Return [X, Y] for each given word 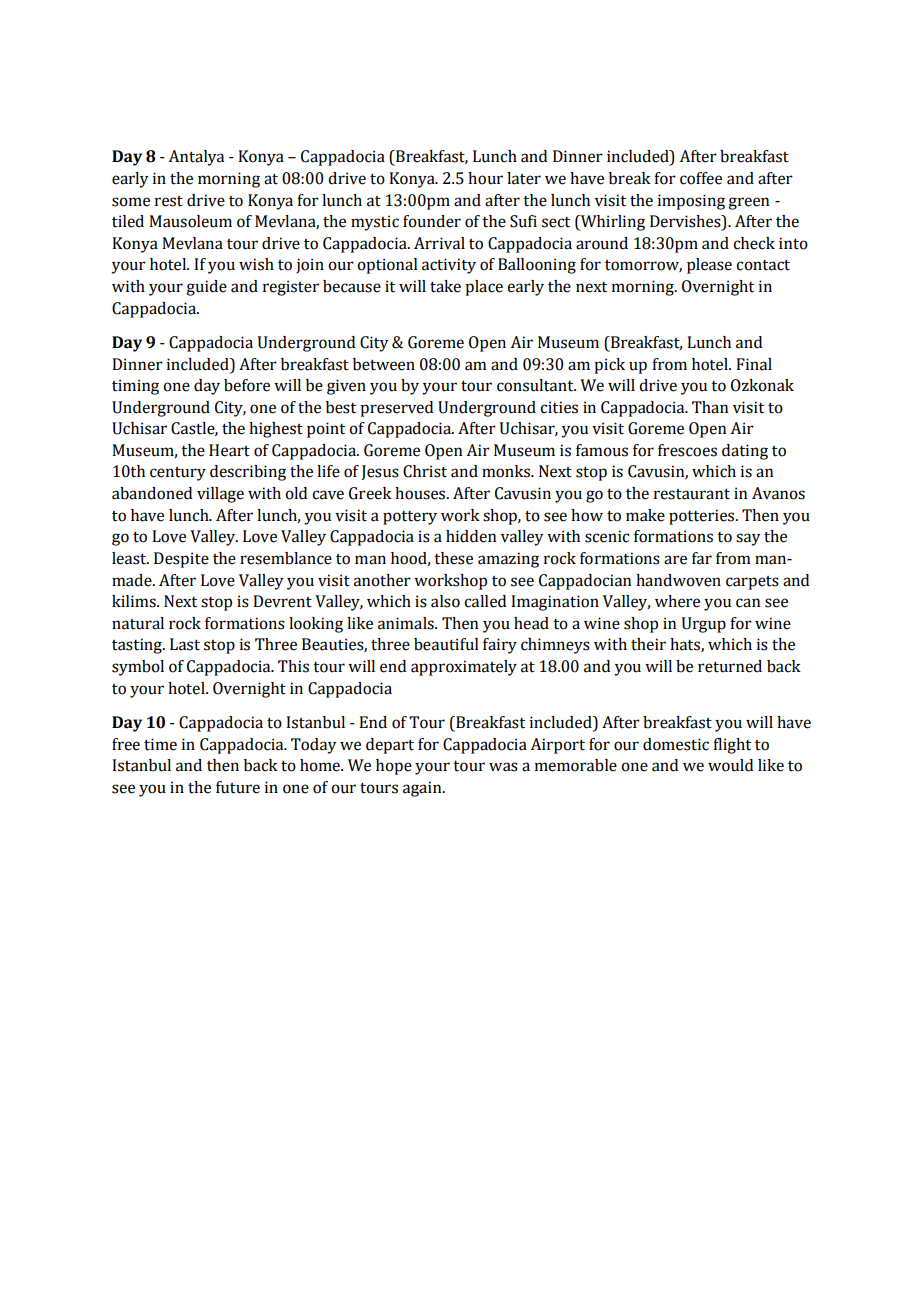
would [730, 765]
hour [485, 178]
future [238, 787]
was [503, 767]
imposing [691, 202]
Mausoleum [190, 221]
